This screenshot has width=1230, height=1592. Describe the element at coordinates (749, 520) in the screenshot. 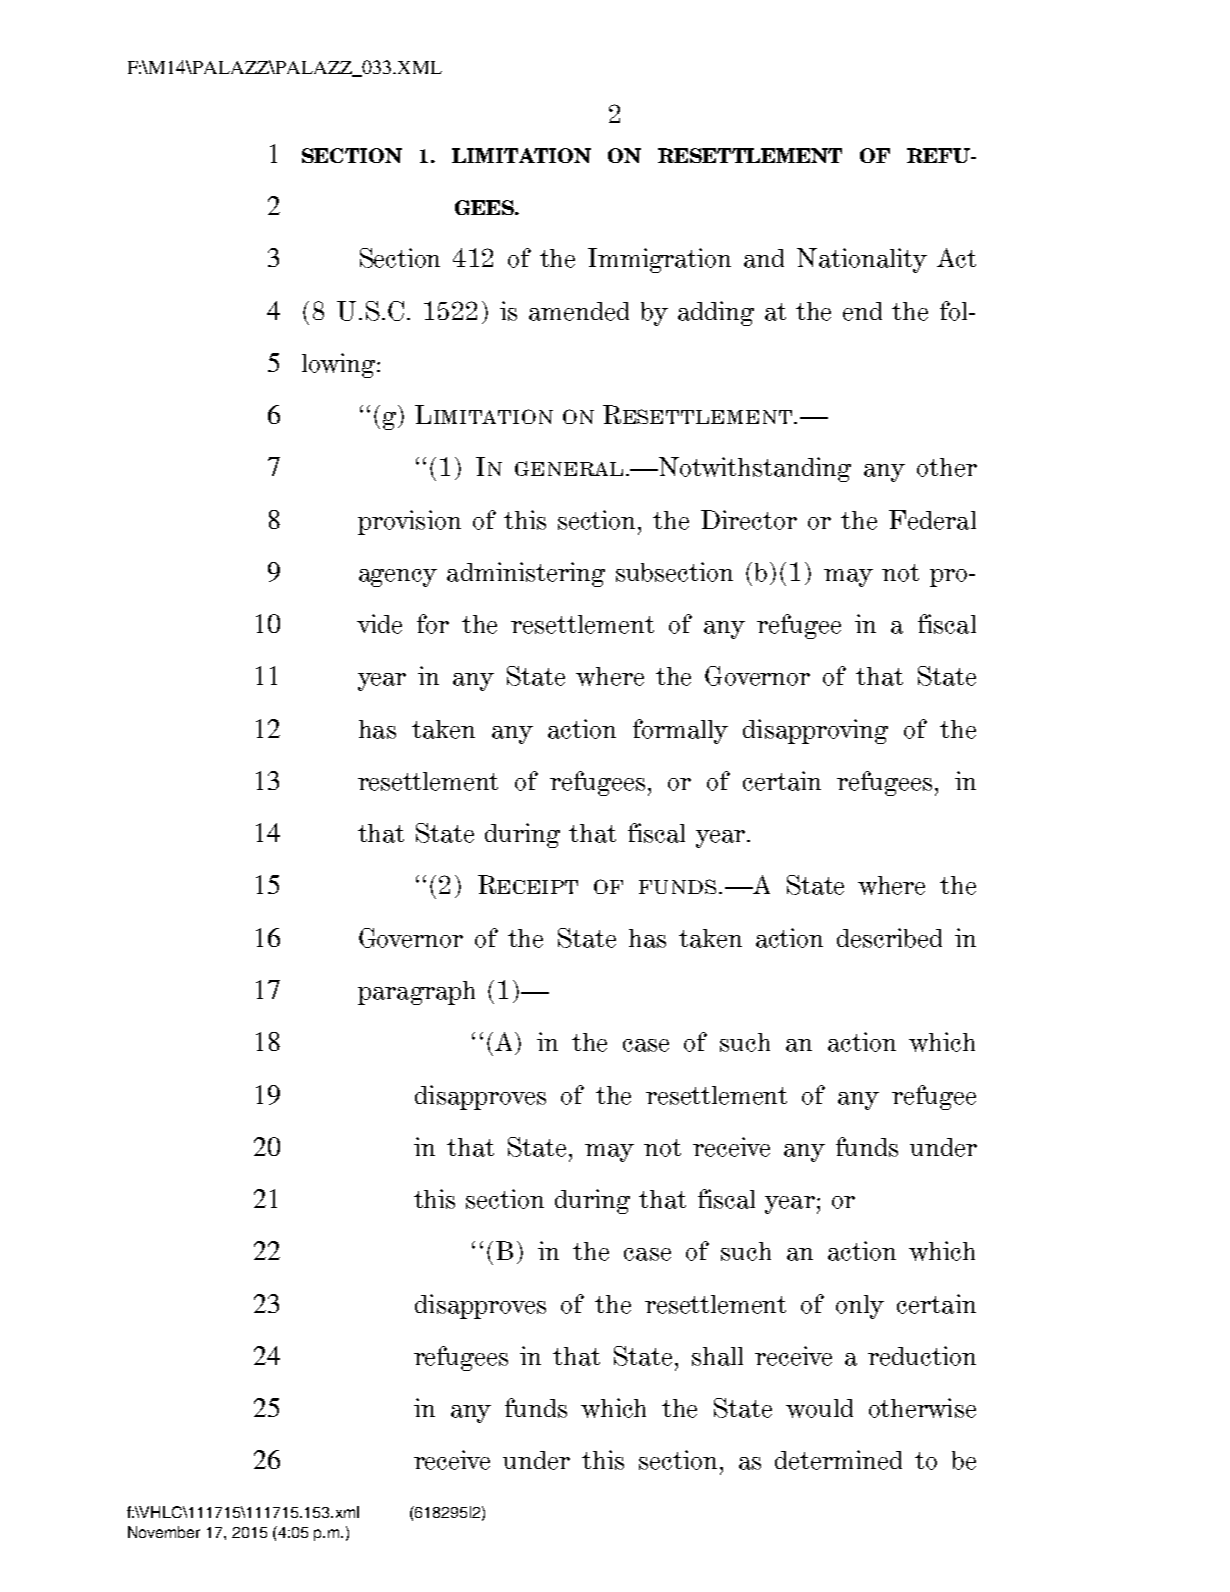

I see `Director` at that location.
